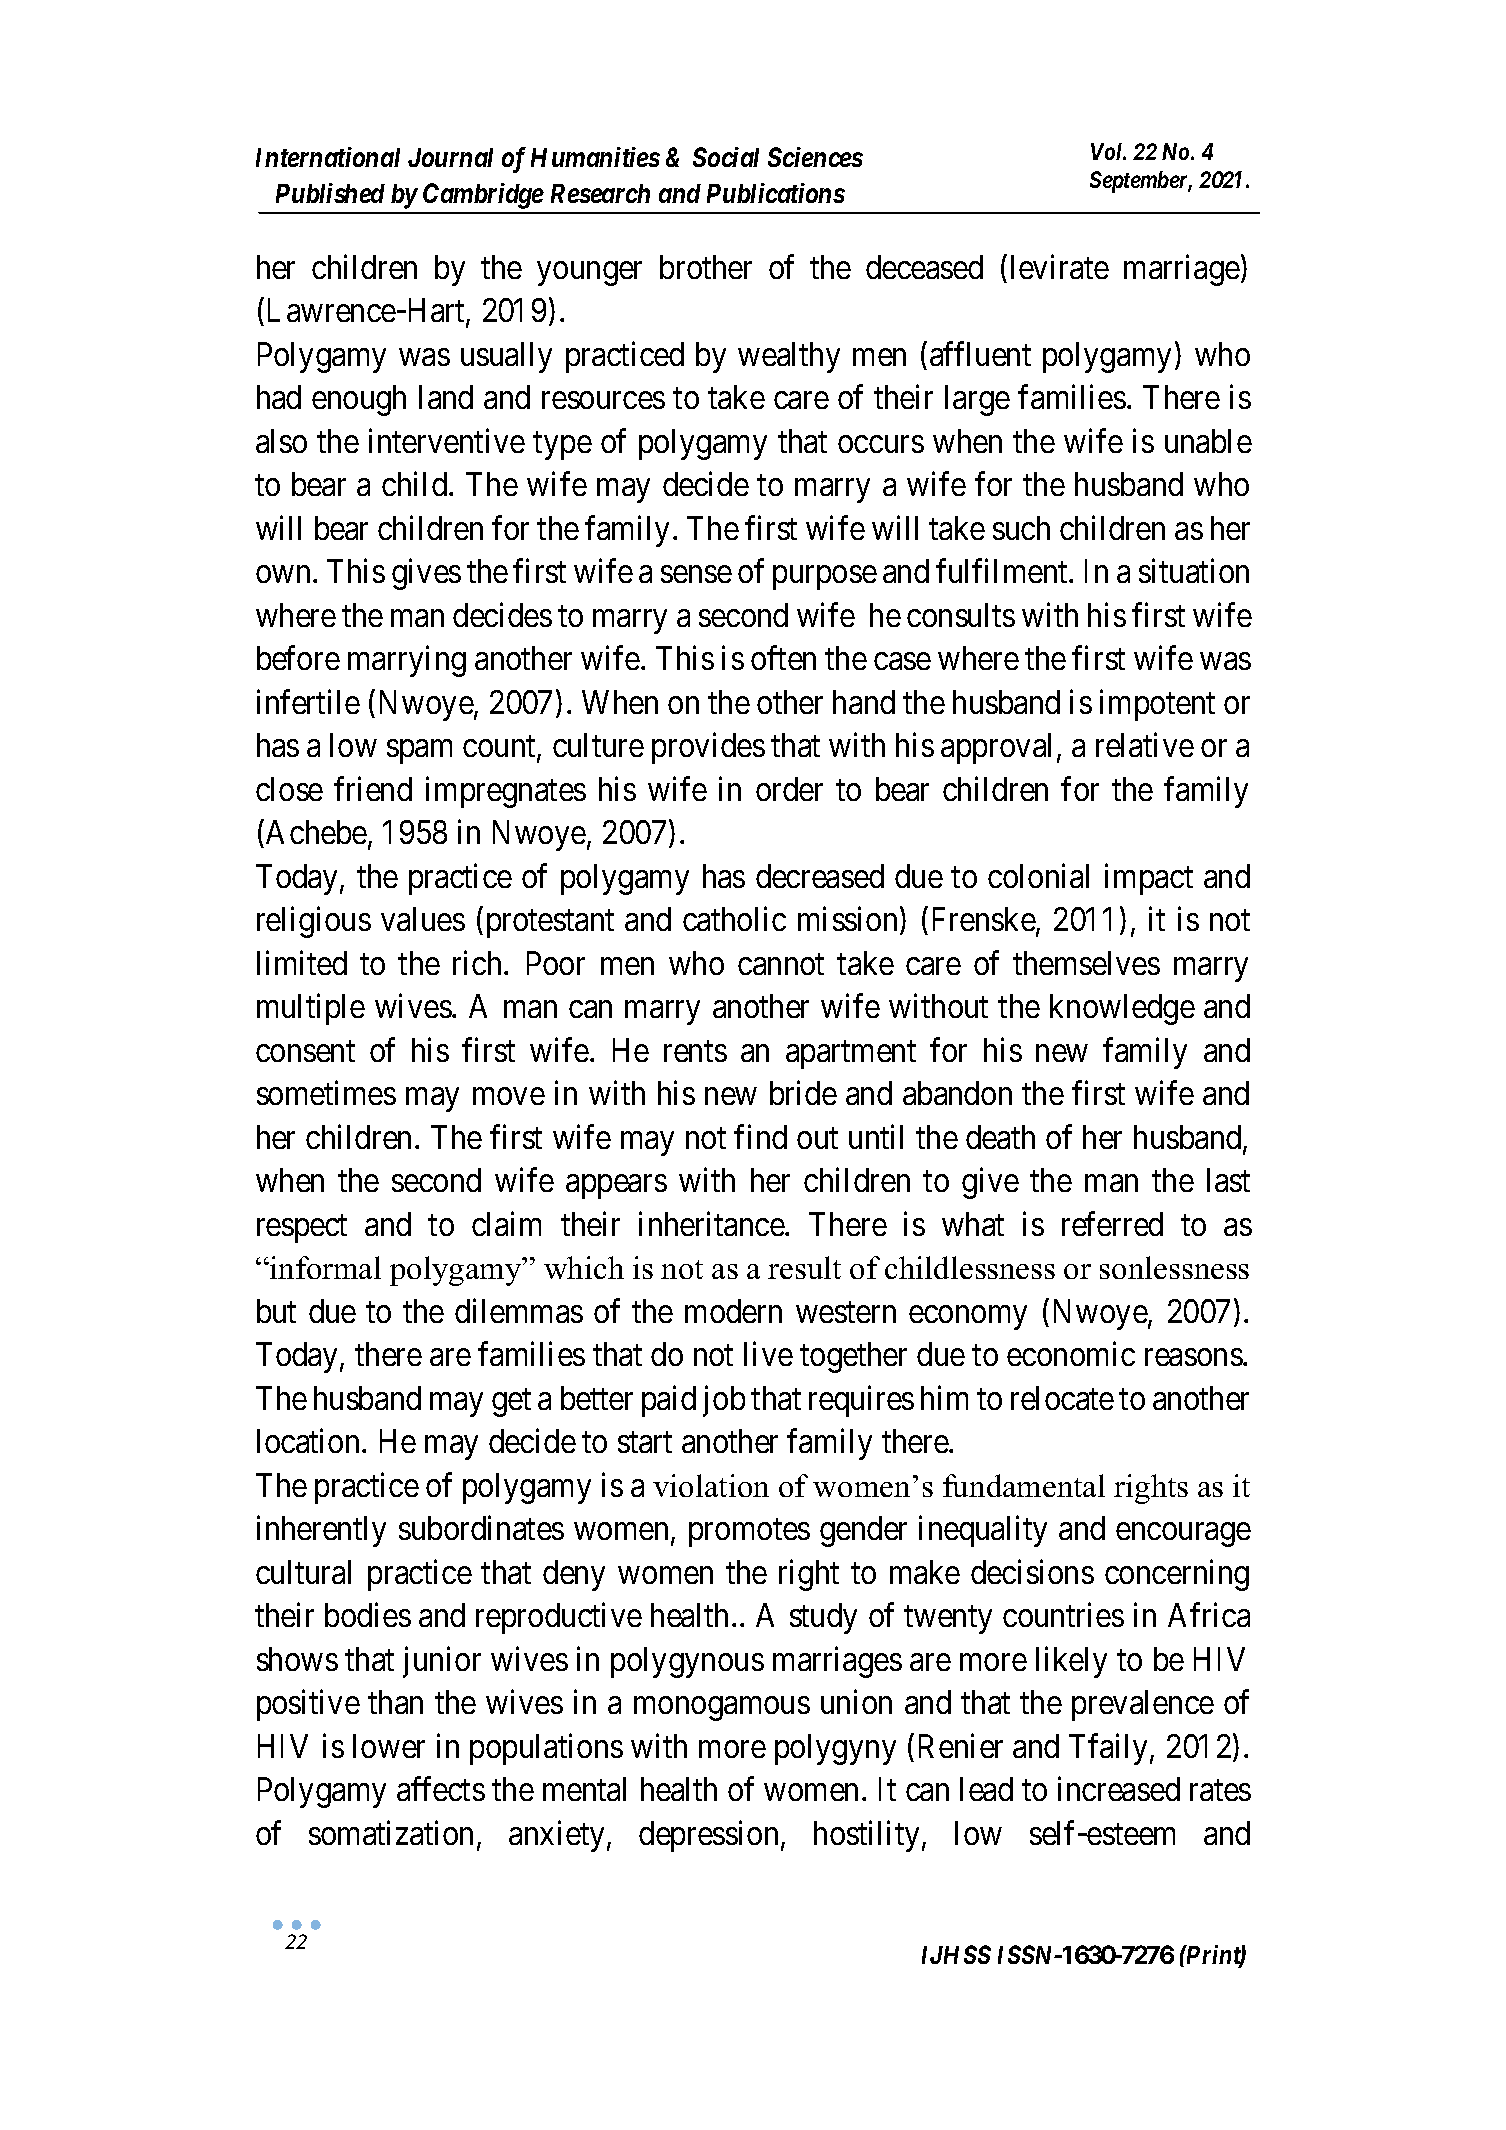 The height and width of the screenshot is (2130, 1506). I want to click on depression, so click(708, 1836).
